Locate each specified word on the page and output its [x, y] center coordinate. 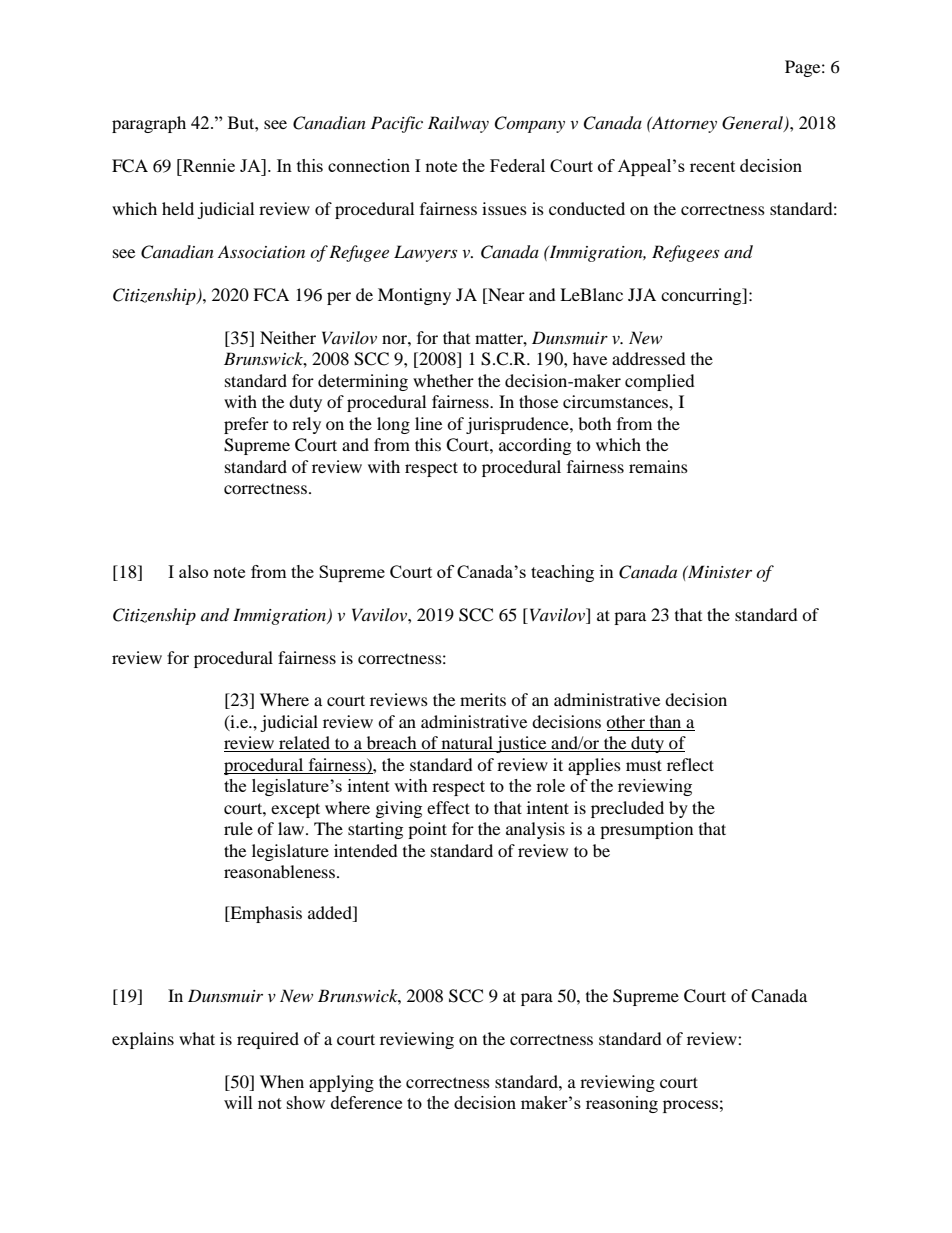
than [665, 723]
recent [712, 166]
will [238, 1102]
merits [483, 699]
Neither [288, 337]
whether [443, 380]
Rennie [207, 165]
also [193, 571]
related [304, 744]
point [427, 830]
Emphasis [265, 914]
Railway [458, 124]
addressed [649, 358]
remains [658, 466]
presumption [646, 830]
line [428, 423]
